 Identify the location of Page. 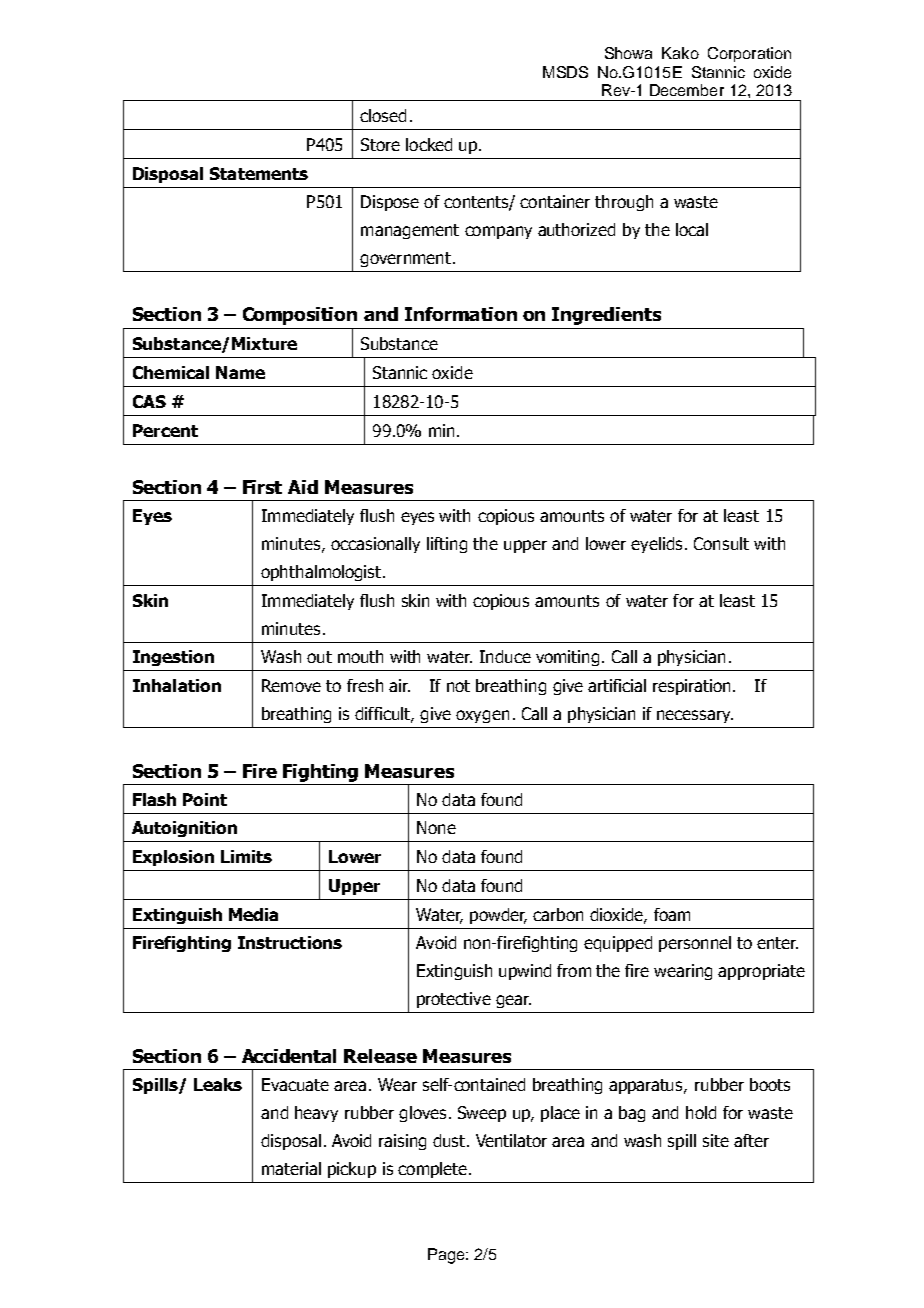
(447, 1256).
